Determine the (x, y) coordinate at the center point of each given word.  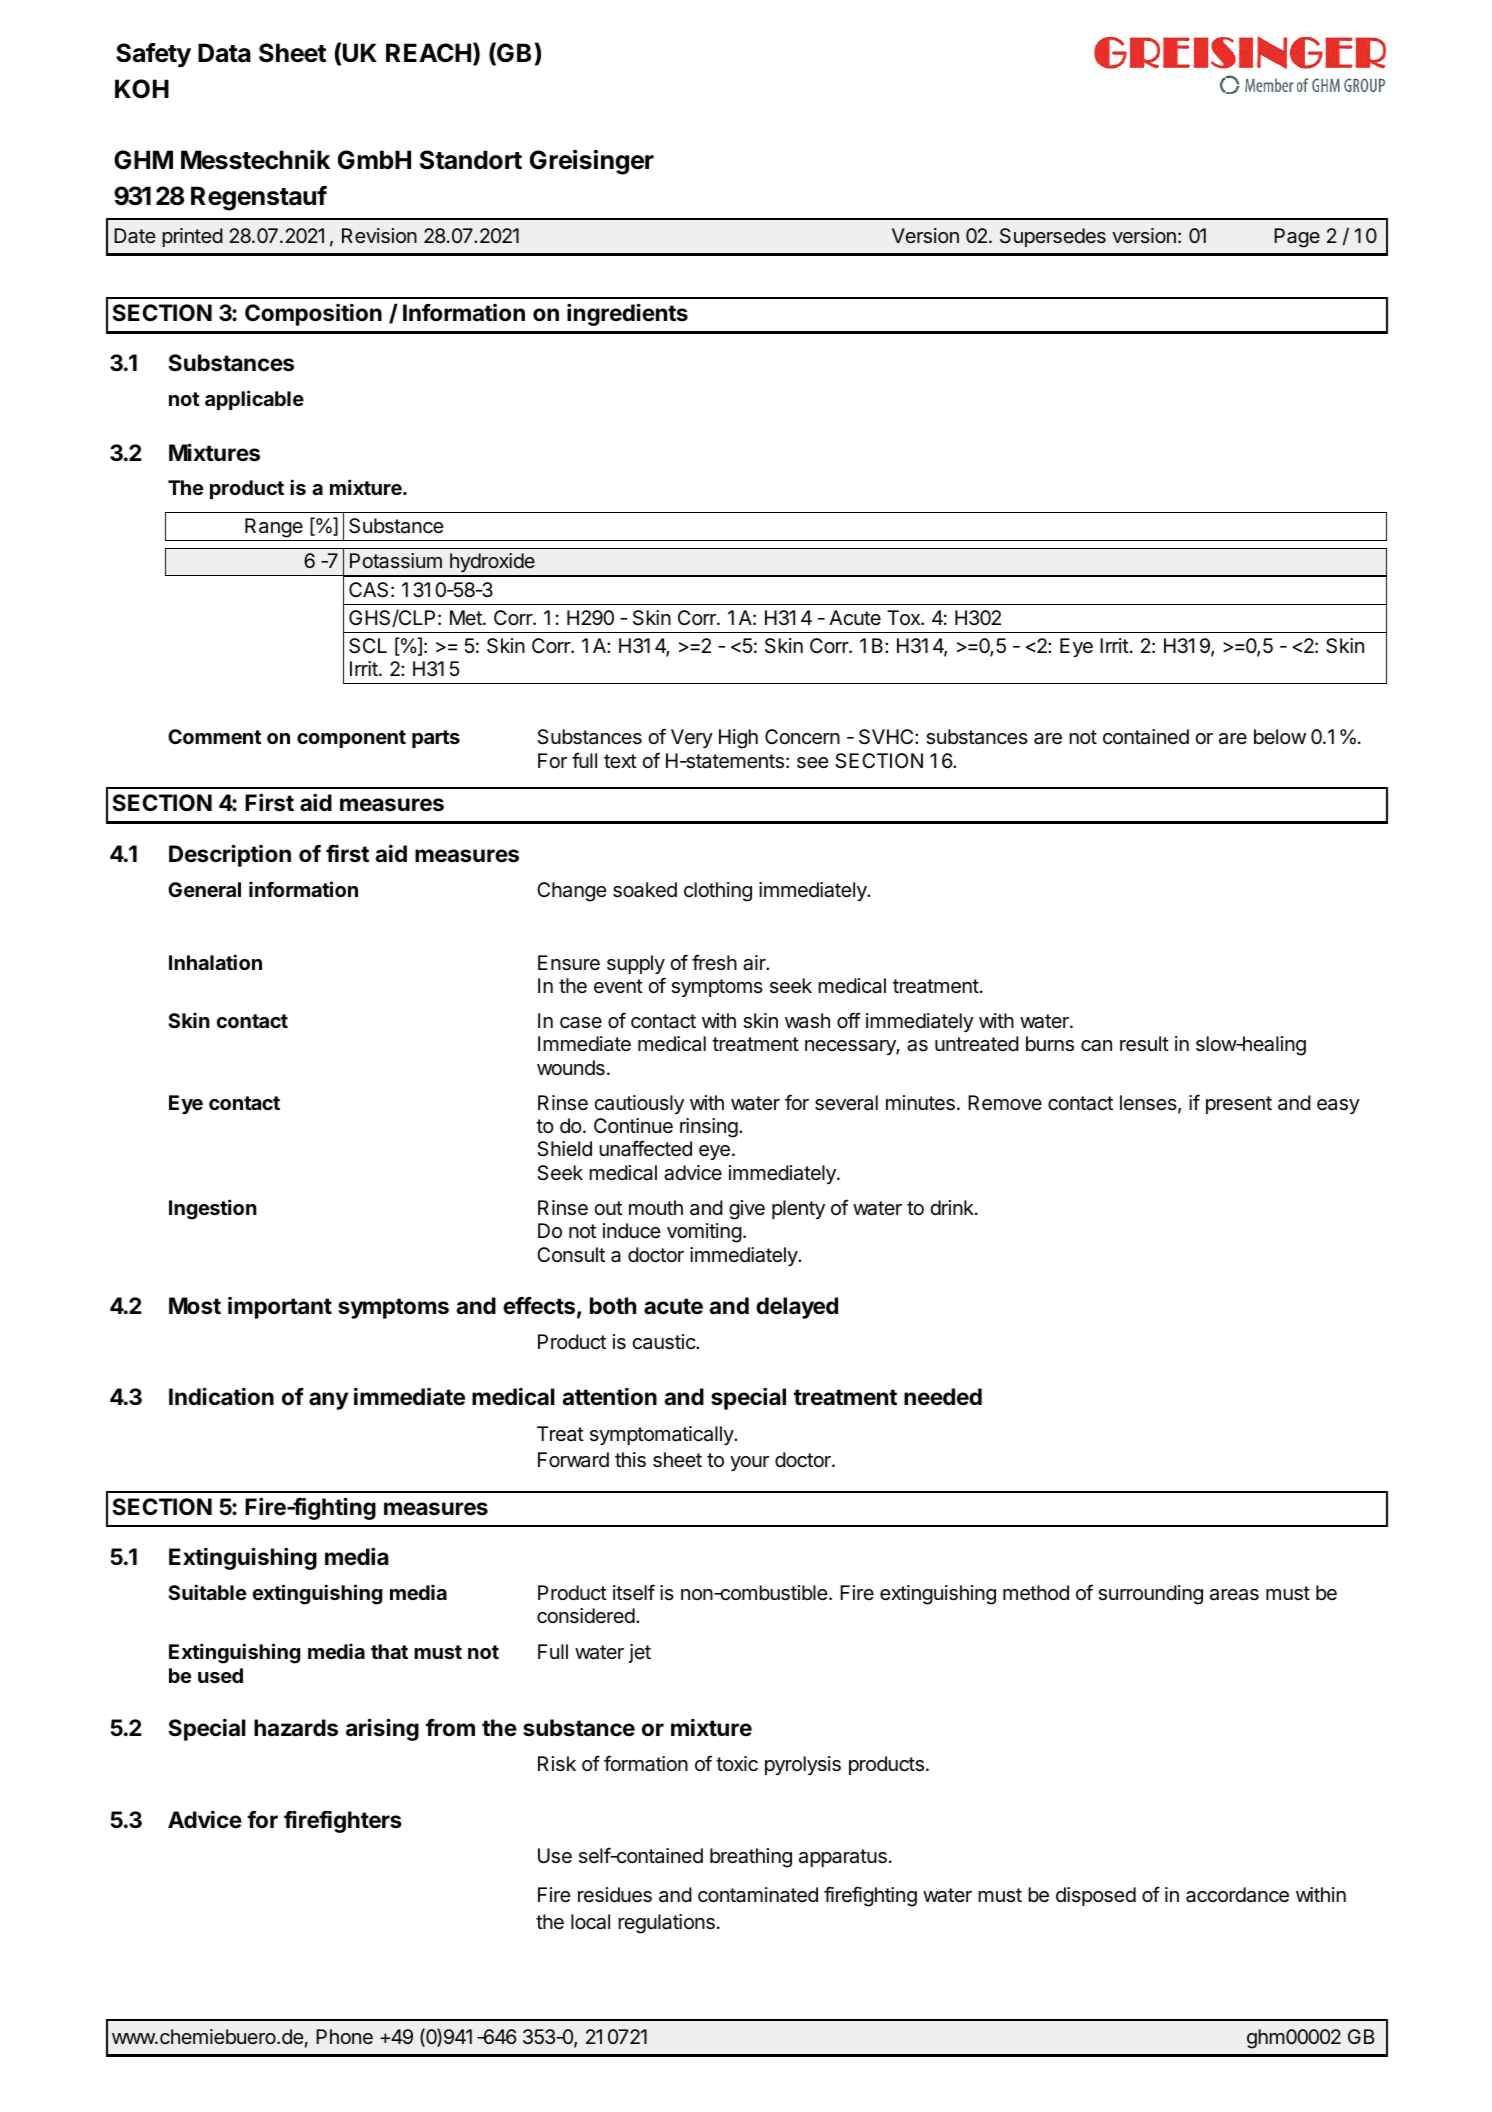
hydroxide (492, 564)
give (747, 1210)
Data (224, 53)
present (1239, 1105)
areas (1234, 1595)
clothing (718, 892)
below (1280, 736)
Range (274, 528)
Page (1297, 238)
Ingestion (213, 1209)
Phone (344, 2036)
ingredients (627, 314)
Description (230, 855)
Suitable (207, 1592)
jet (640, 1653)
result (1144, 1044)
